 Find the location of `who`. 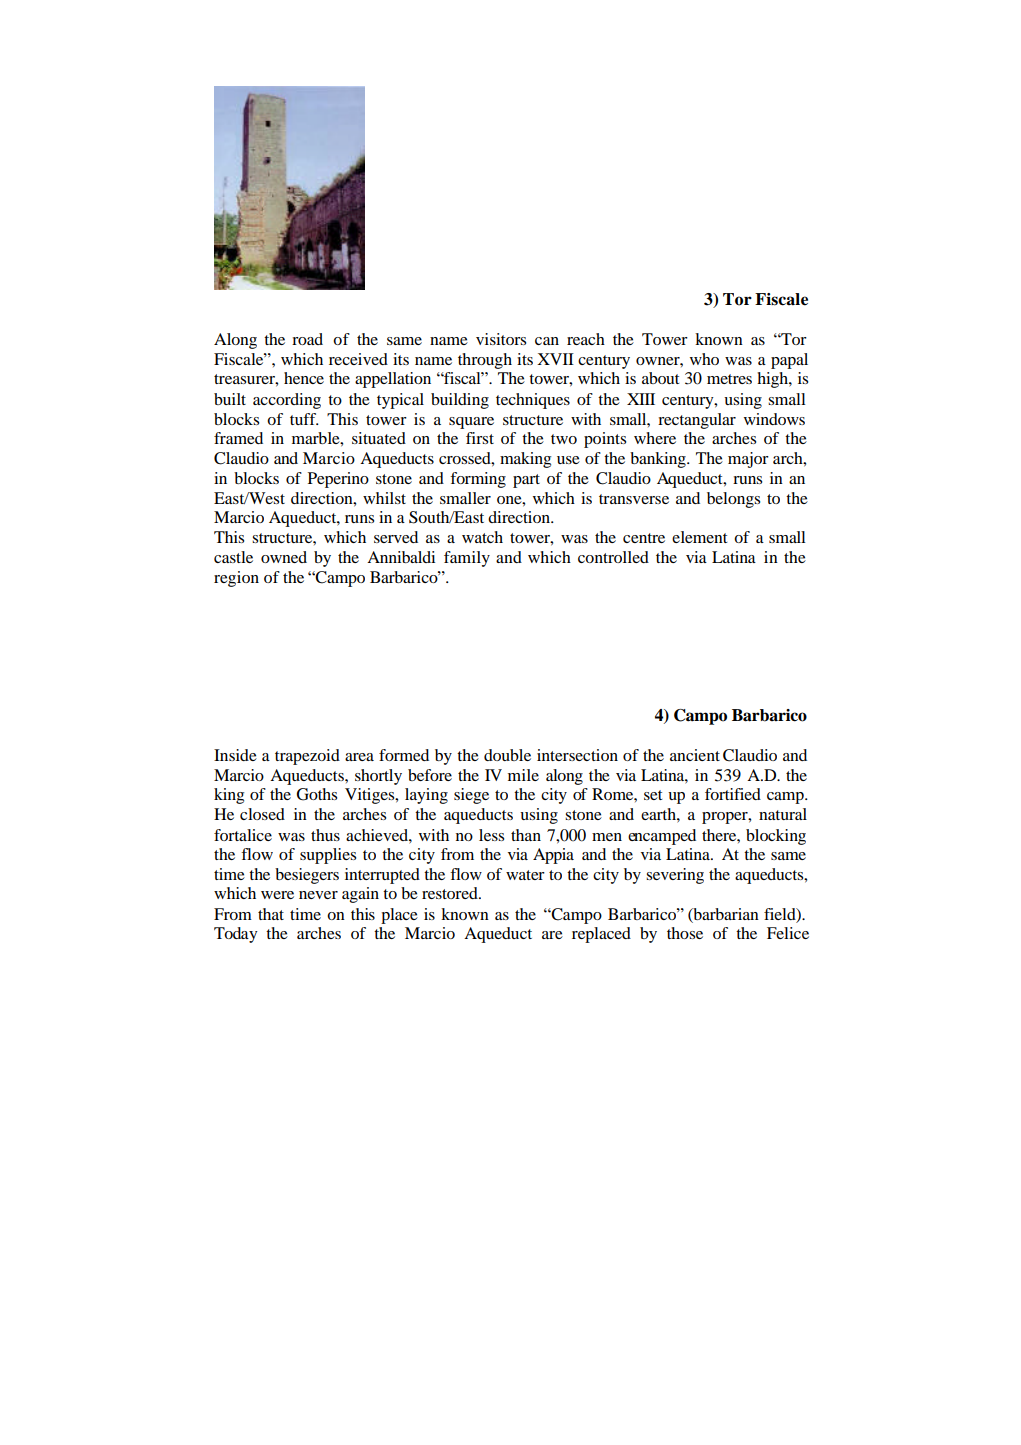

who is located at coordinates (704, 359).
